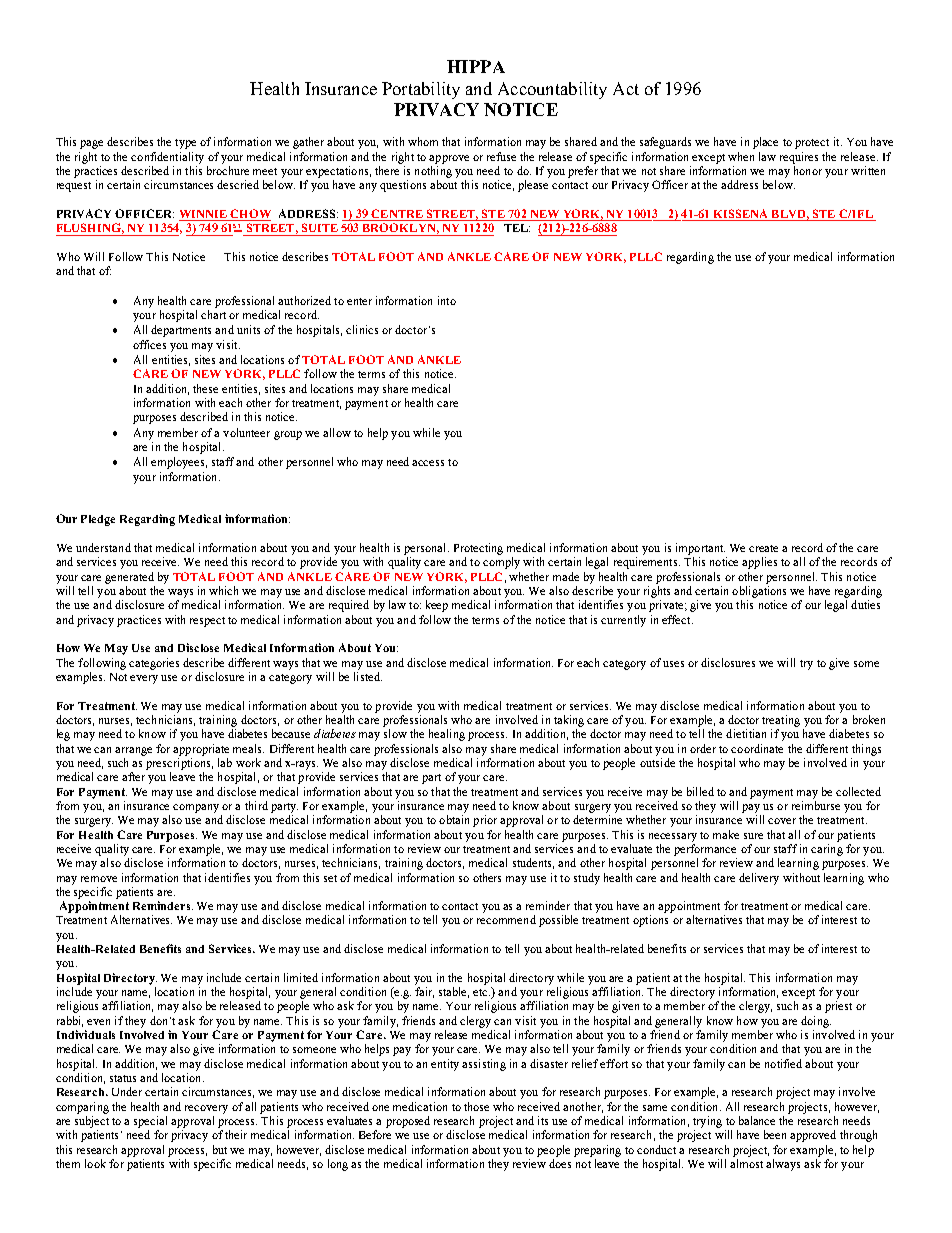 The image size is (952, 1233). What do you see at coordinates (149, 344) in the screenshot?
I see `offices` at bounding box center [149, 344].
